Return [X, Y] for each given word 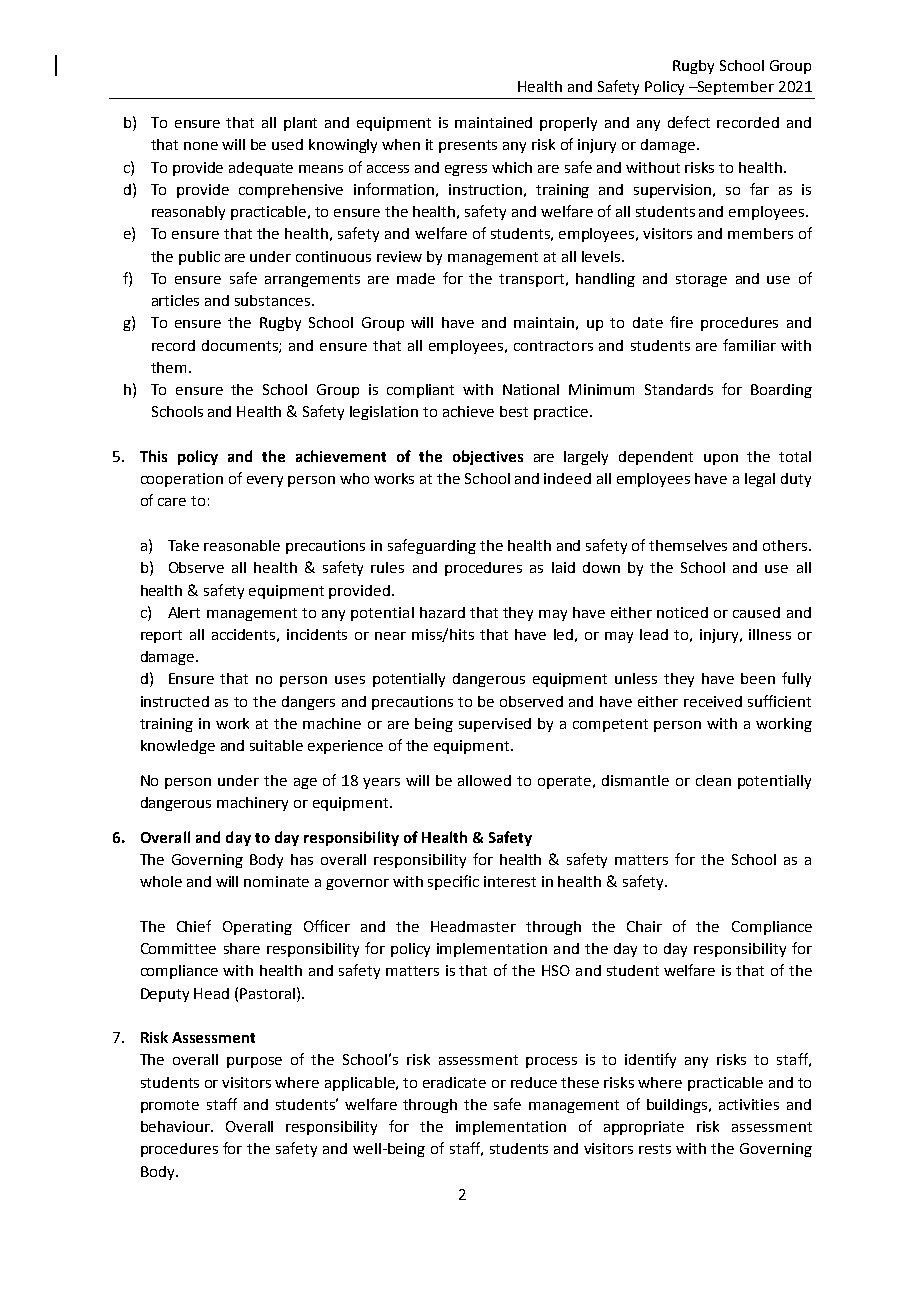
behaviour [176, 1126]
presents [468, 146]
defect [689, 122]
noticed [682, 612]
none [201, 146]
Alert [184, 612]
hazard [442, 612]
